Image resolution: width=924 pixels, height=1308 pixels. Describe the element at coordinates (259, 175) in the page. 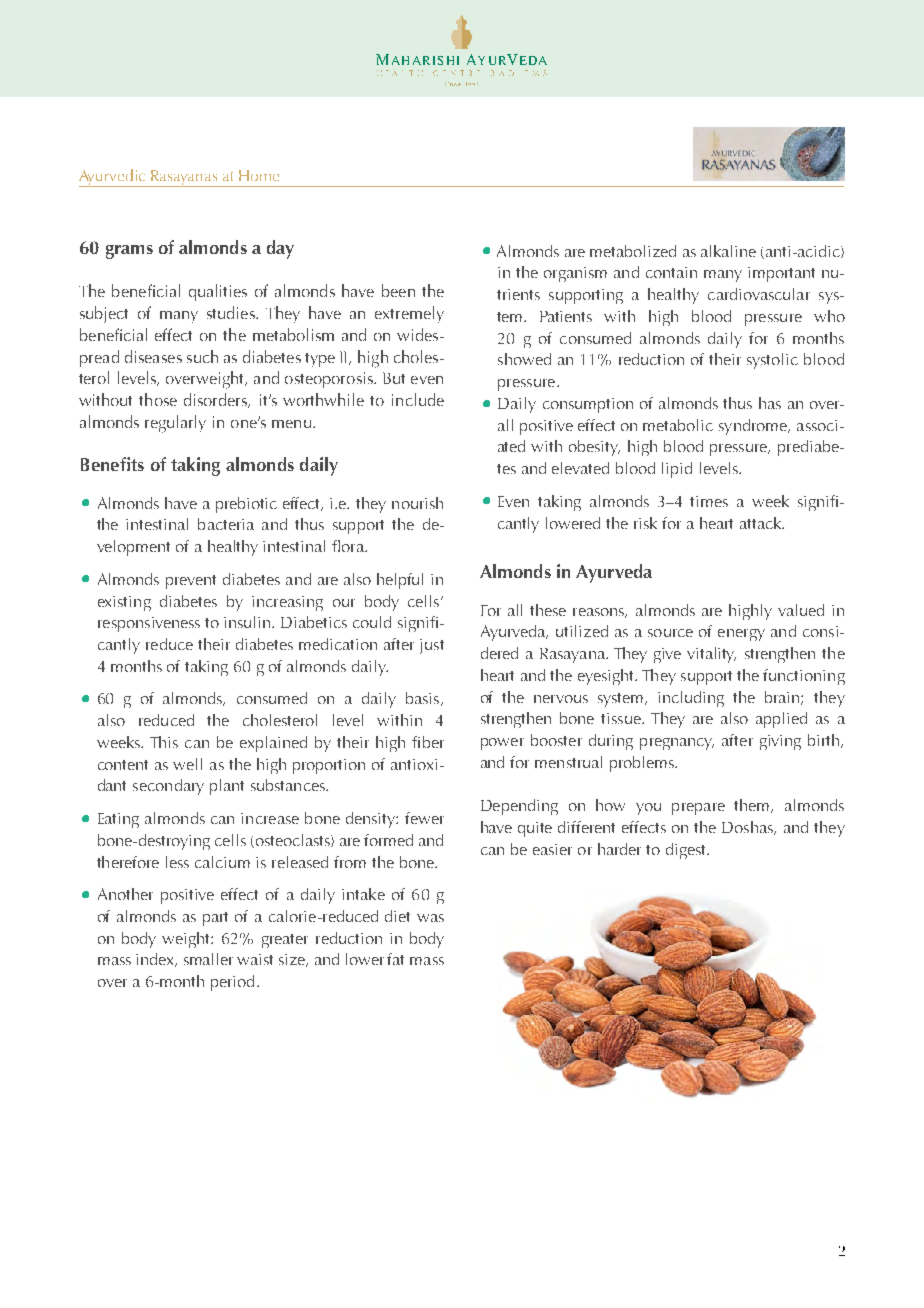

I see `Home` at that location.
